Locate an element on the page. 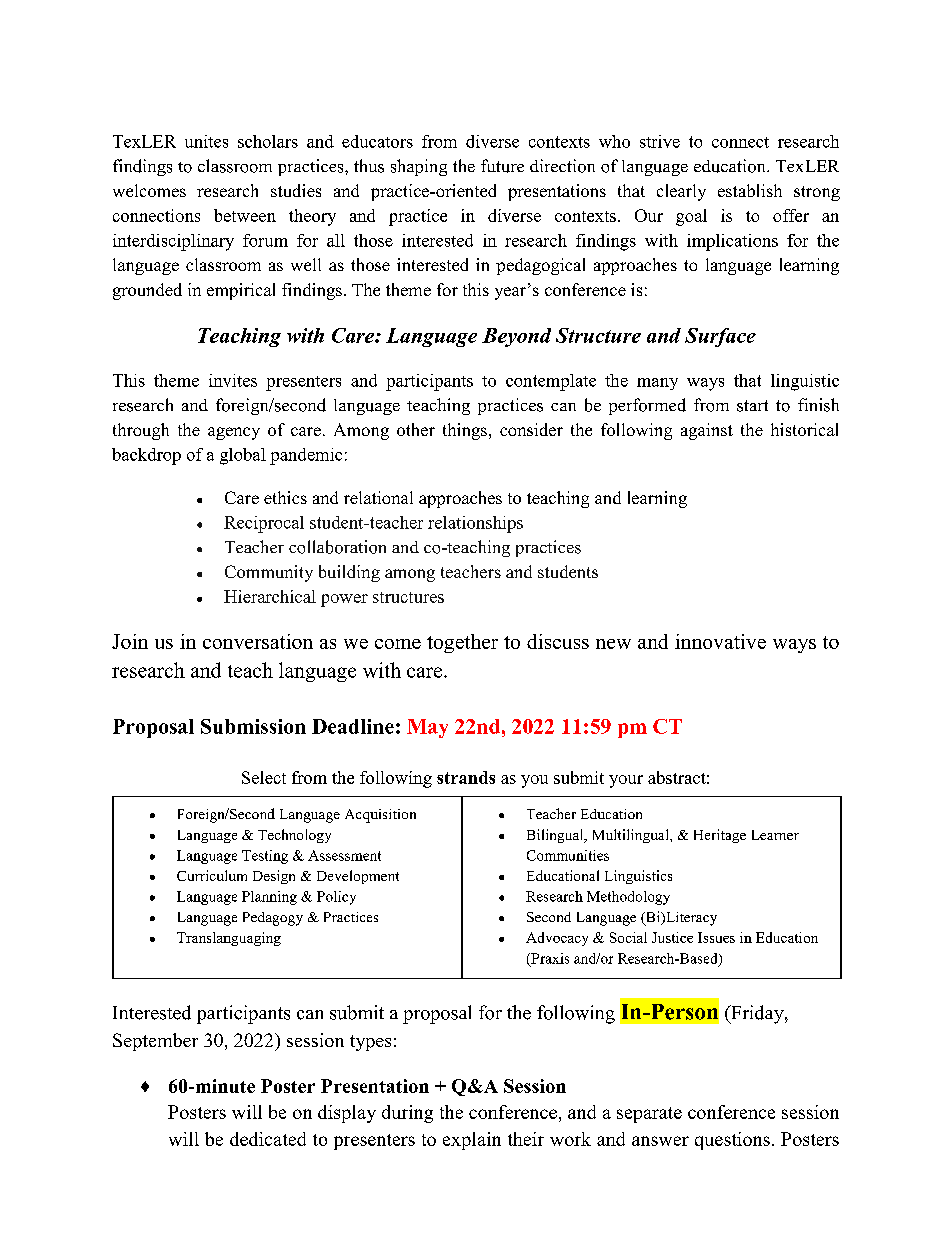  unites is located at coordinates (206, 141).
